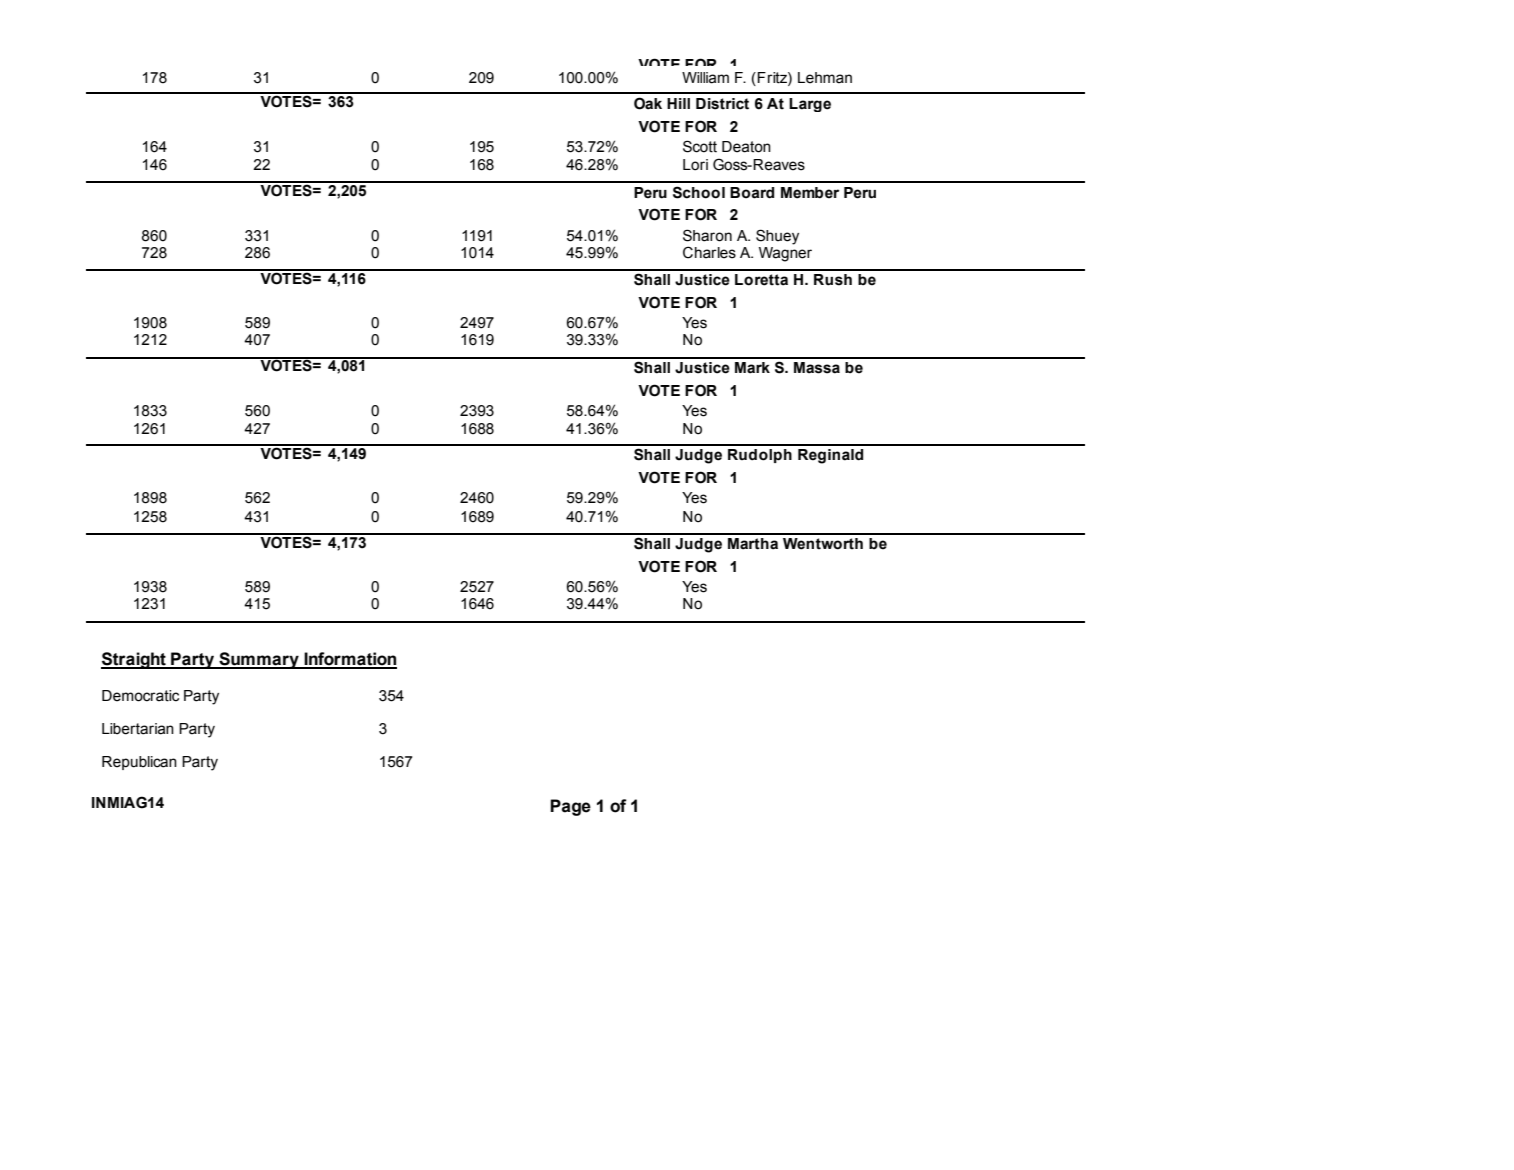 This screenshot has height=1170, width=1514. What do you see at coordinates (707, 235) in the screenshot?
I see `Sharon` at bounding box center [707, 235].
